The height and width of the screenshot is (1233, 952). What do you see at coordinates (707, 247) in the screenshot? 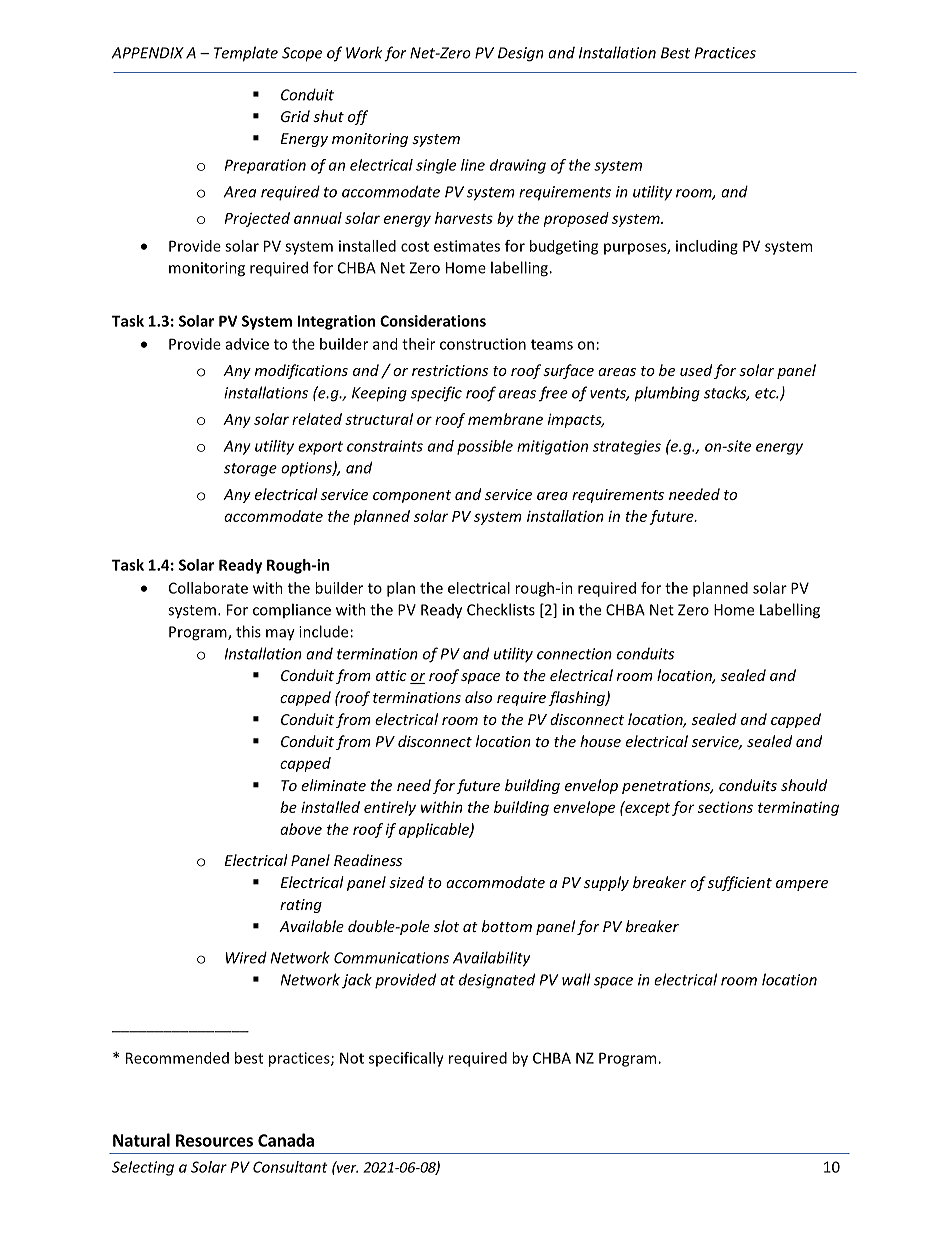
I see `including` at bounding box center [707, 247].
